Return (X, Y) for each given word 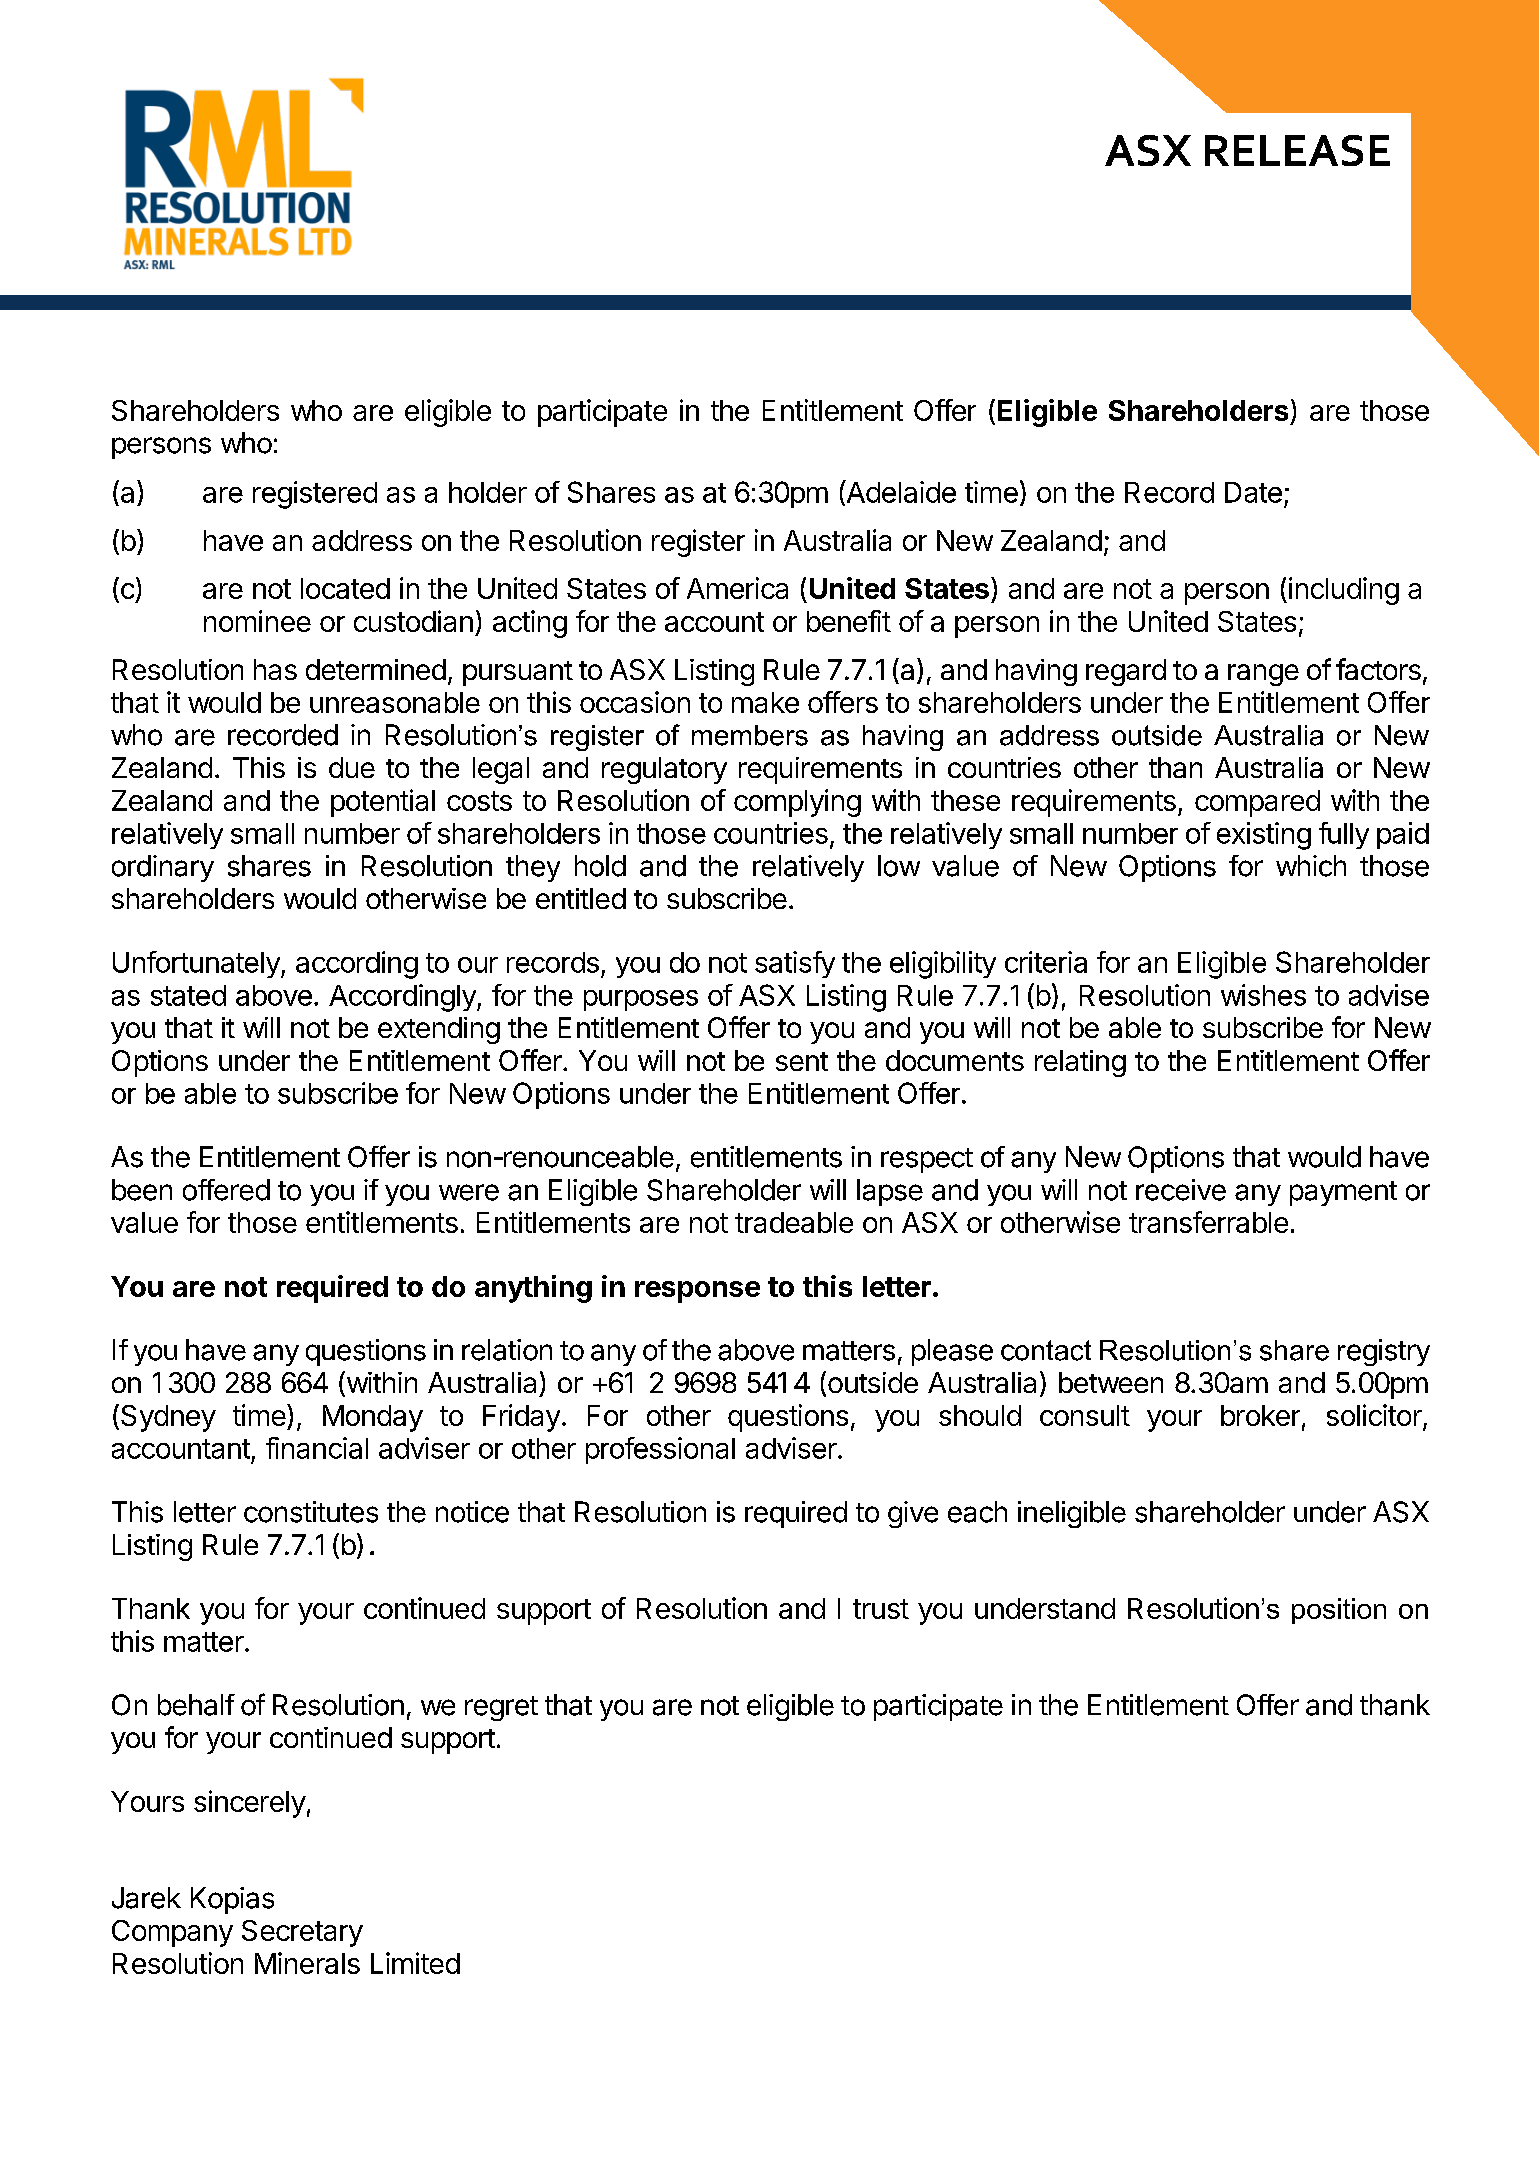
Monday (373, 1418)
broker (1260, 1415)
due (352, 767)
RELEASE (1297, 150)
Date (1253, 492)
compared (1257, 803)
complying (797, 803)
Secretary (302, 1933)
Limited (415, 1963)
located (345, 588)
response (697, 1292)
